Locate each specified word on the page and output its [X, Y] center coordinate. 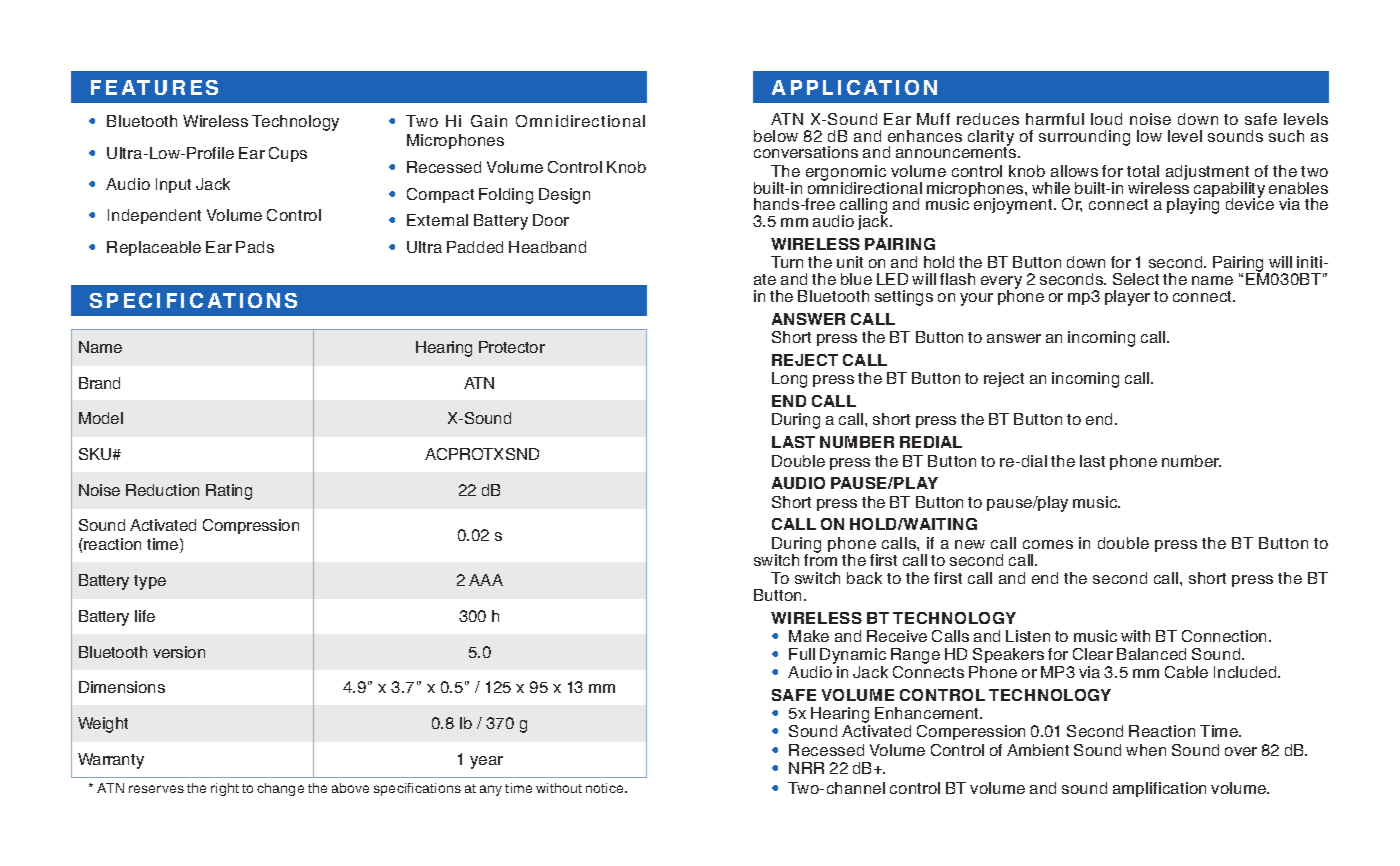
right [225, 789]
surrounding [1084, 138]
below [776, 136]
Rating [229, 492]
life [145, 616]
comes [1048, 544]
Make [809, 636]
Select [1136, 279]
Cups [288, 154]
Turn [787, 262]
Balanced [1151, 654]
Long [789, 380]
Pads [255, 247]
